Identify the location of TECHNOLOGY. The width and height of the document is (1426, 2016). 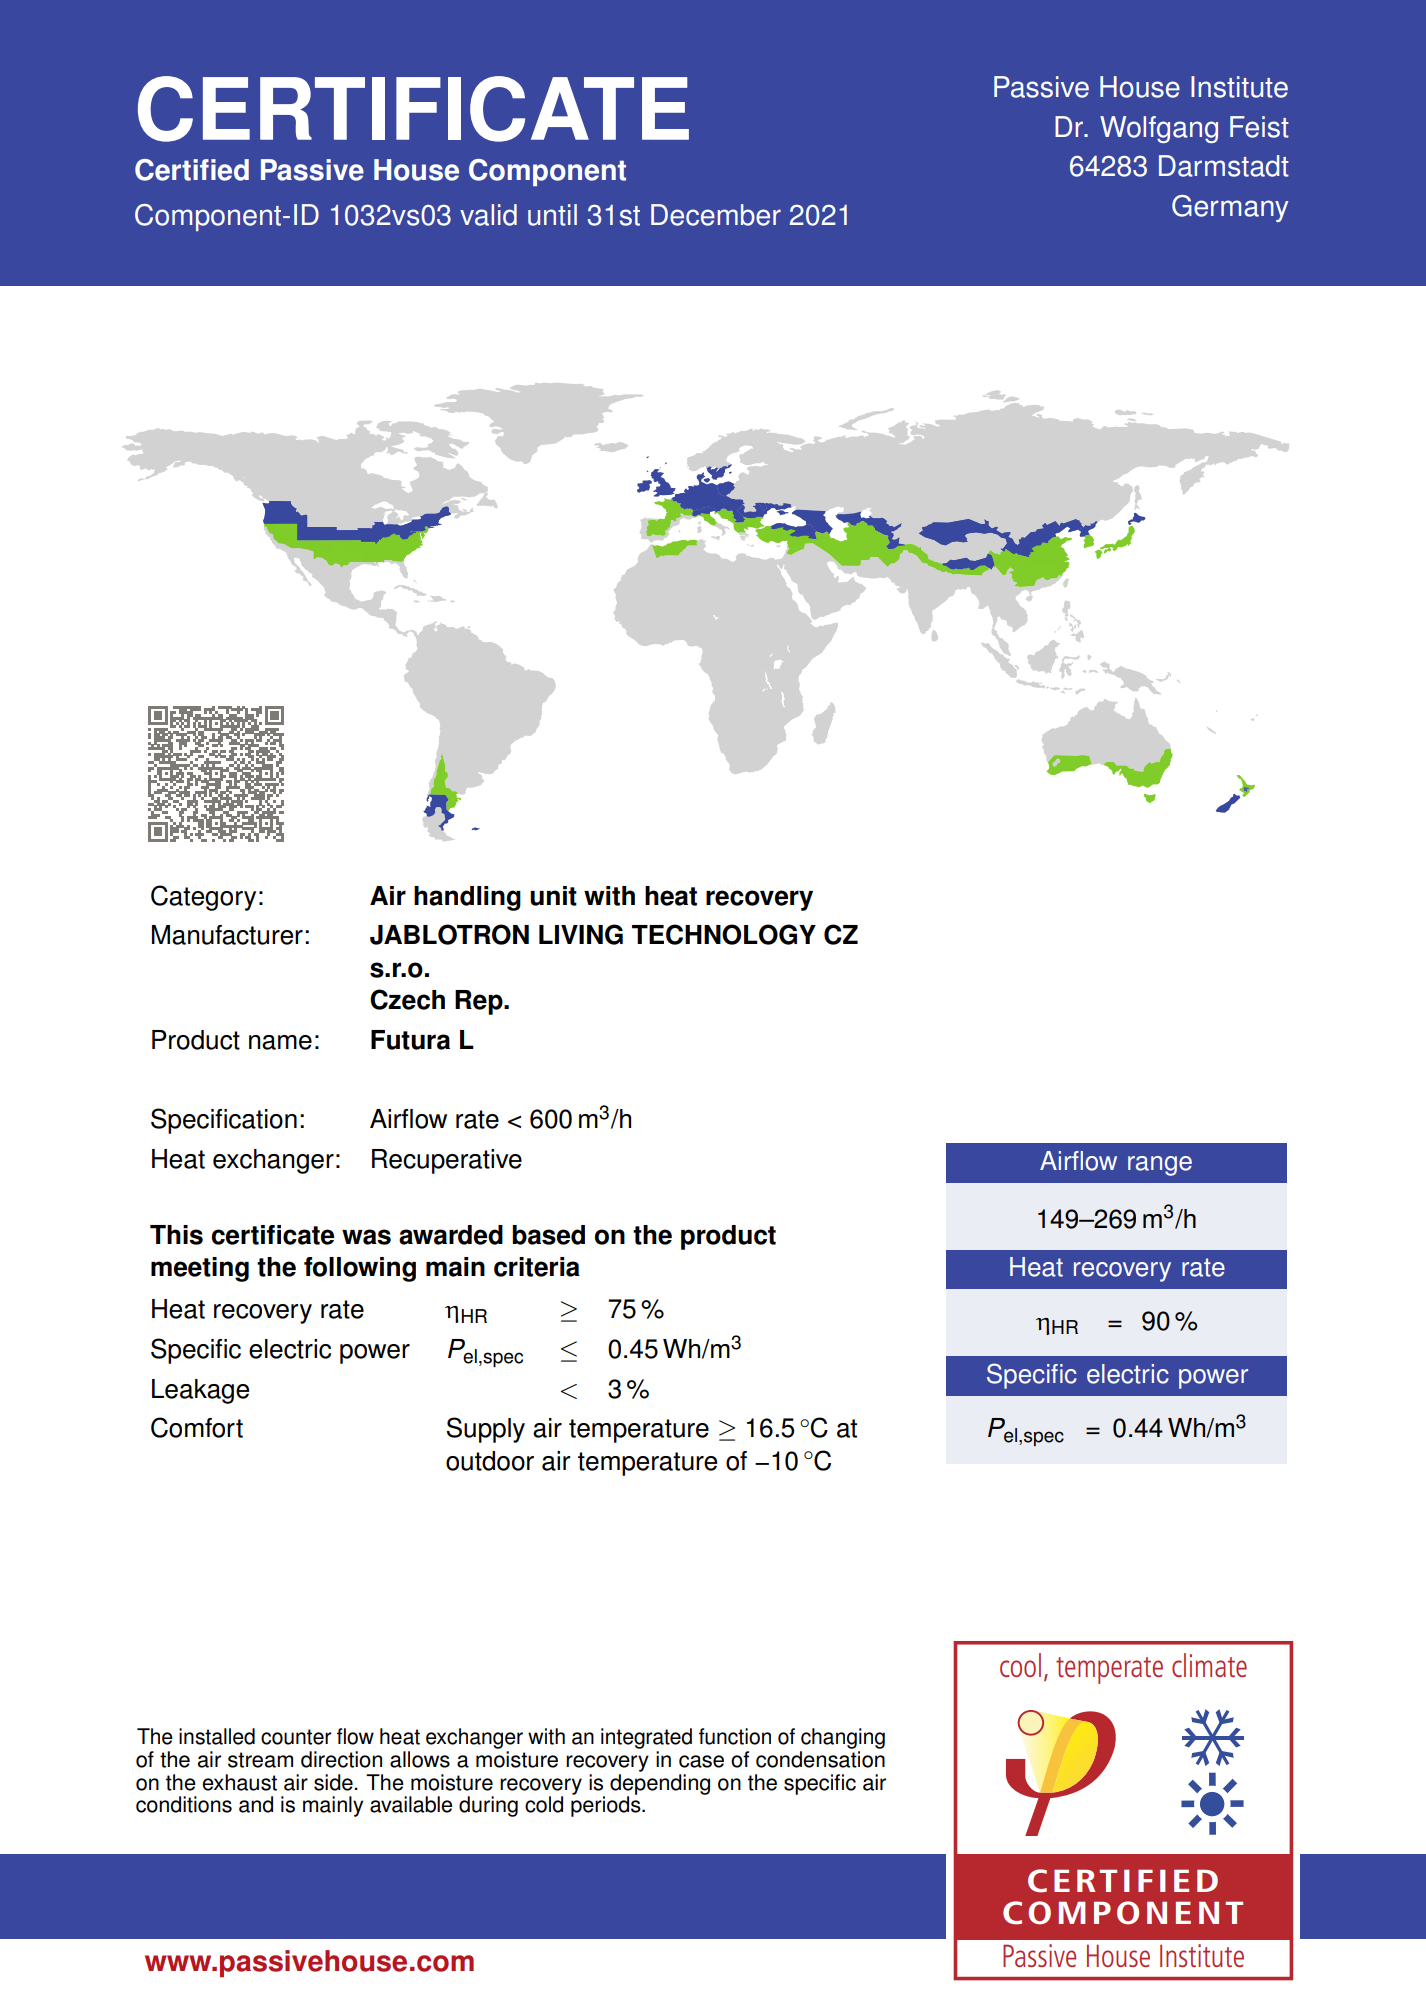
(724, 934).
